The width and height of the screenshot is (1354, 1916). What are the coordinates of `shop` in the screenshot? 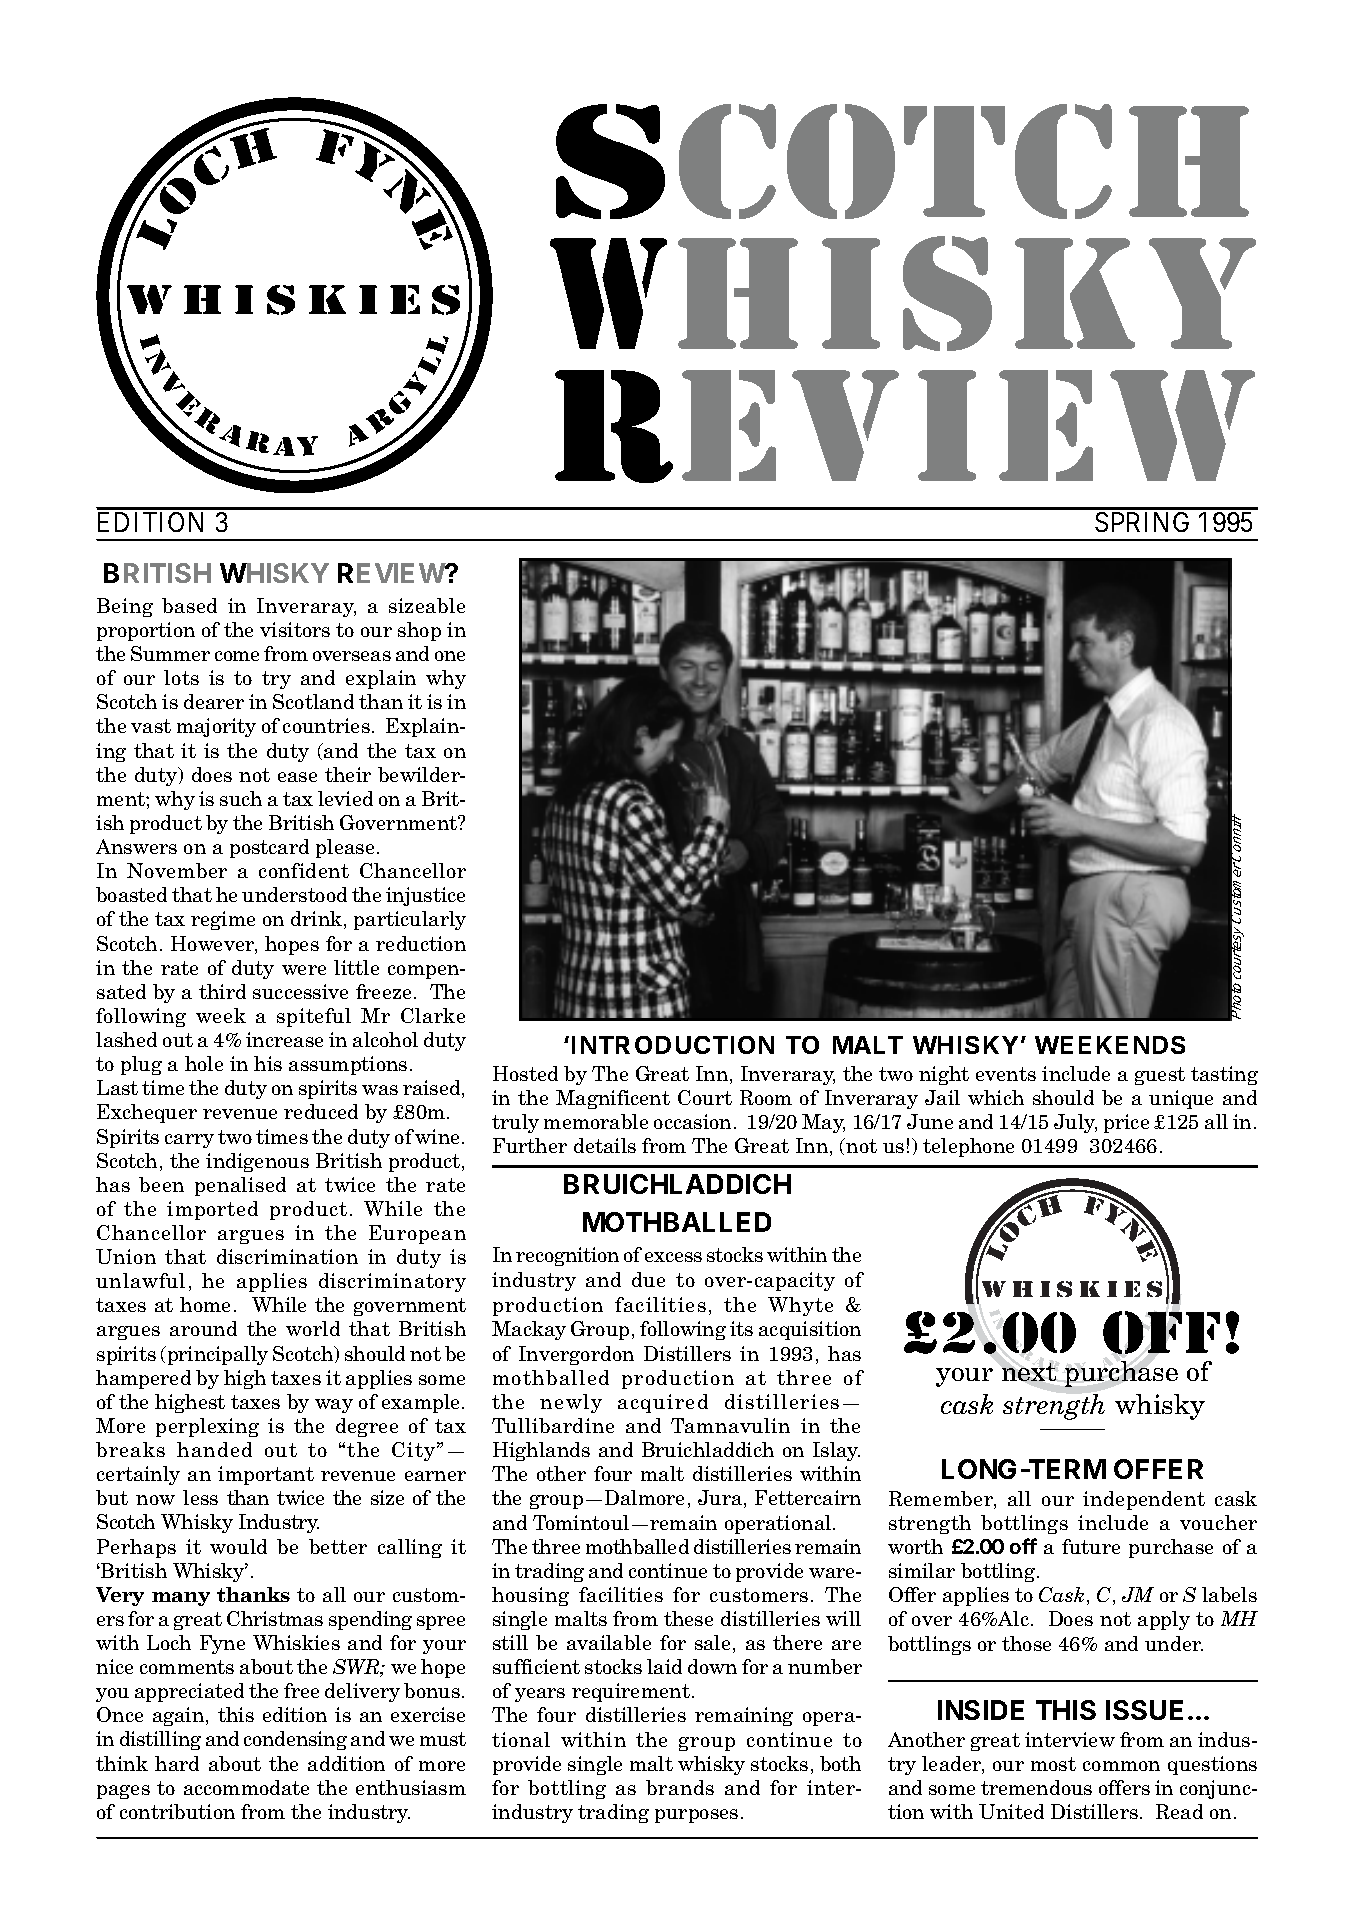 It's located at (419, 631).
